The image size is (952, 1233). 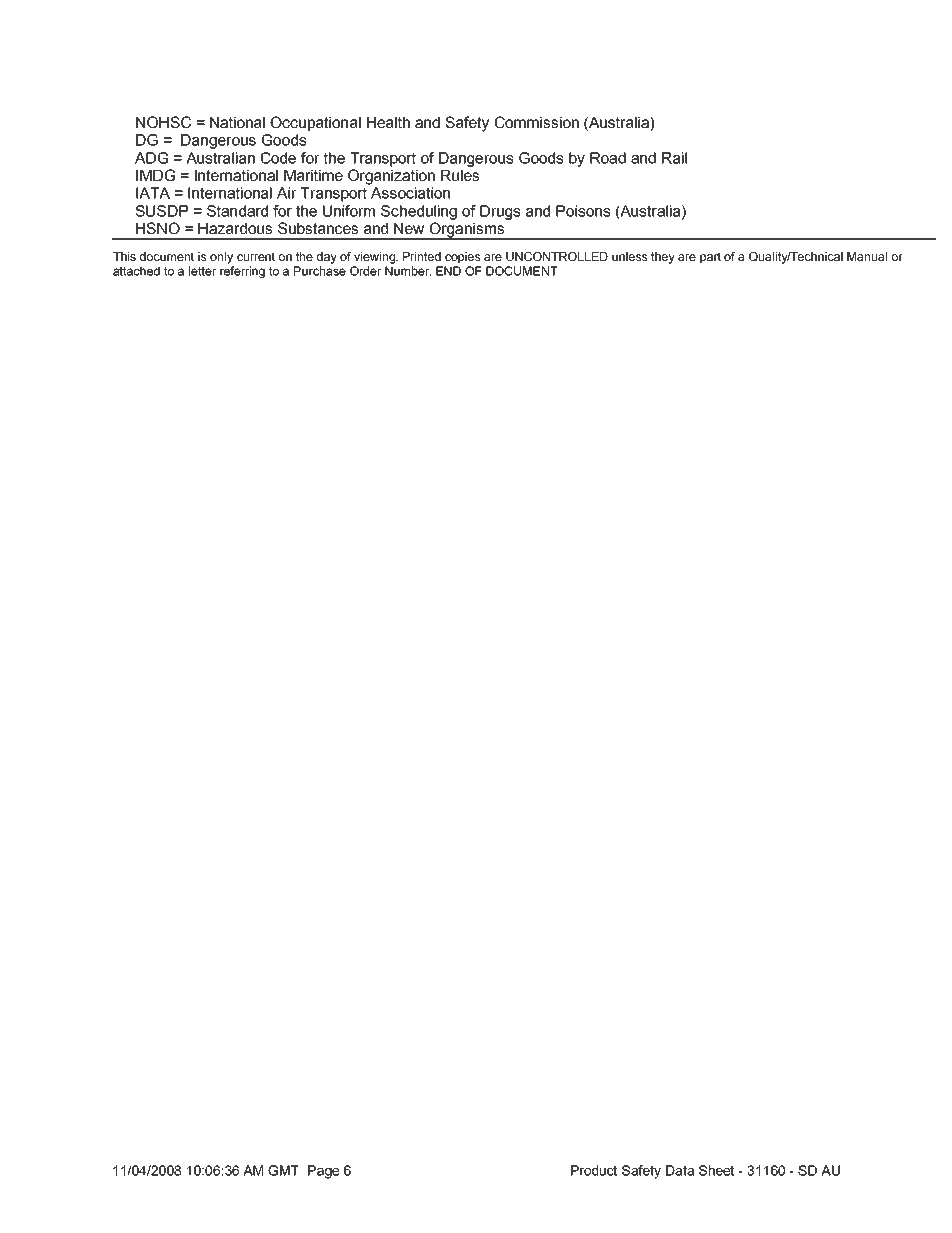 What do you see at coordinates (283, 1170) in the screenshot?
I see `GMT` at bounding box center [283, 1170].
